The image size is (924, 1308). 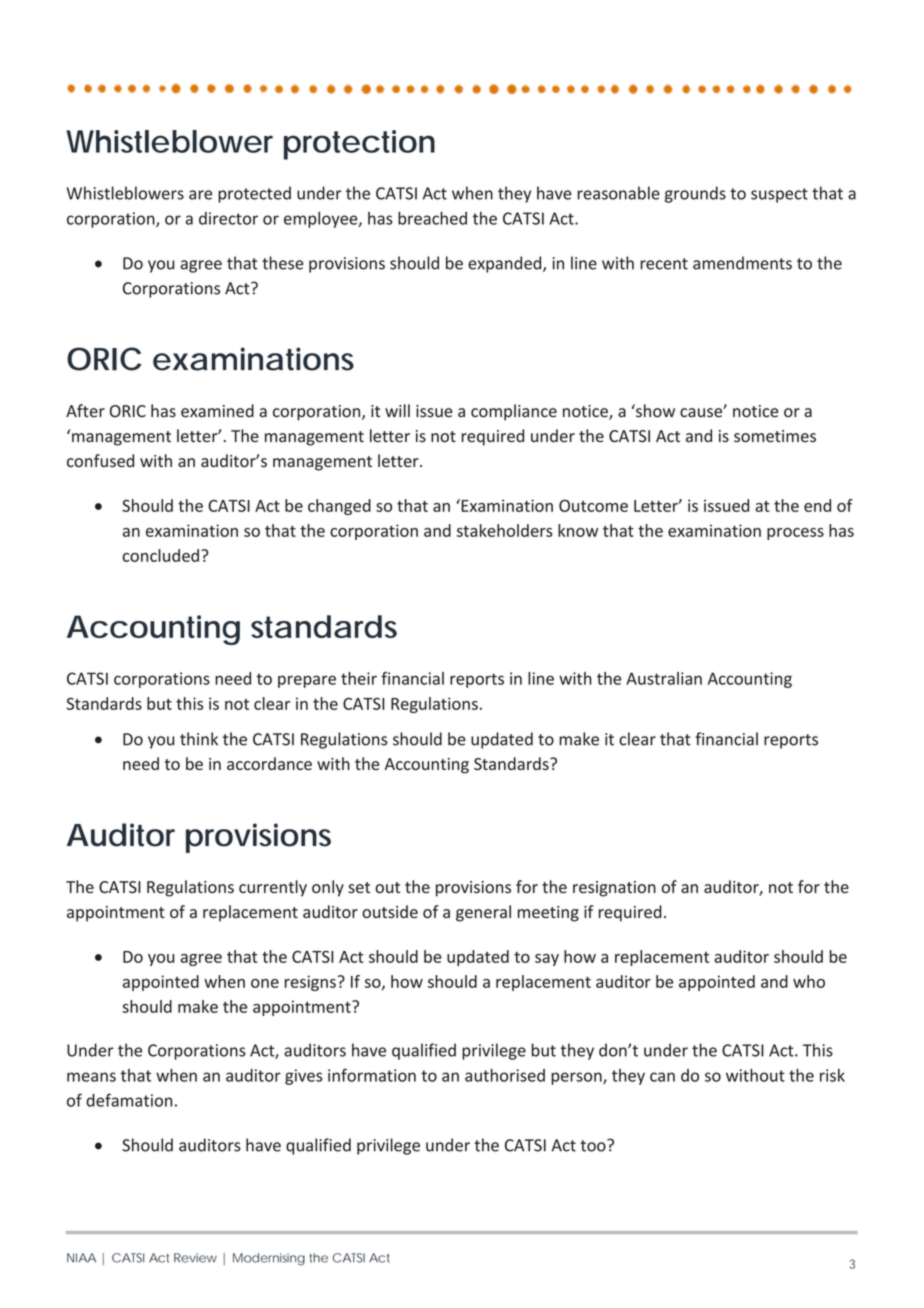 I want to click on director, so click(x=228, y=218).
